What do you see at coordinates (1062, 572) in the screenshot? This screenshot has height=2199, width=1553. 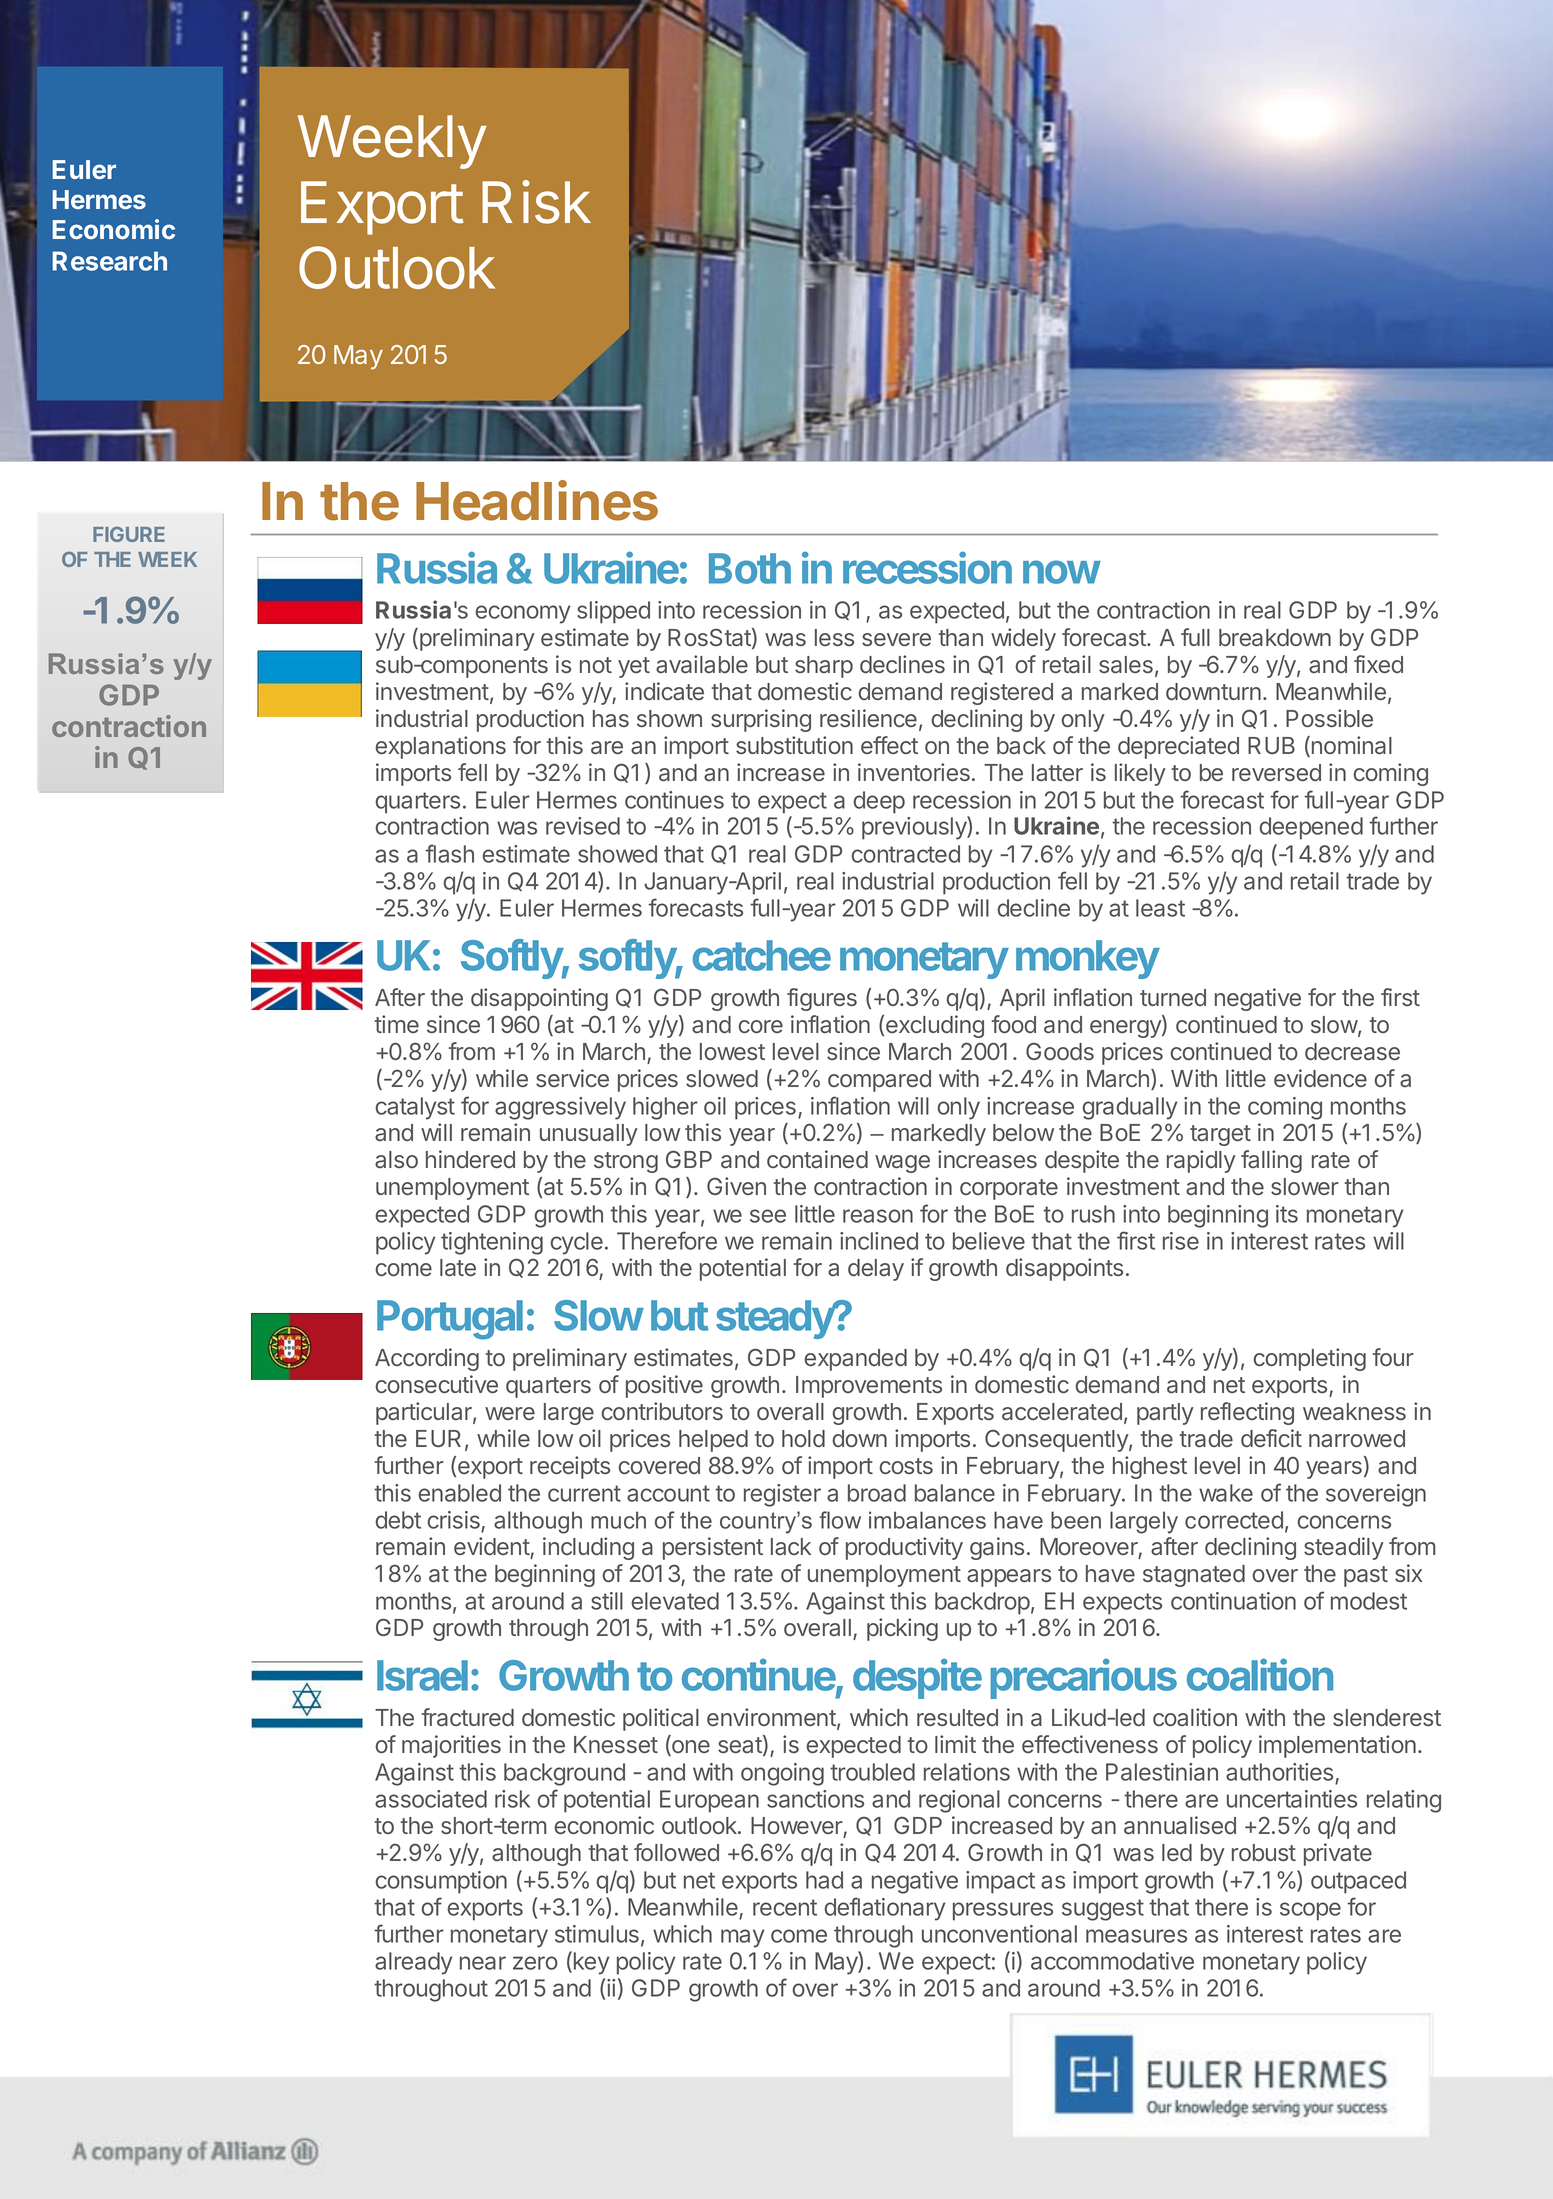 I see `now` at bounding box center [1062, 572].
